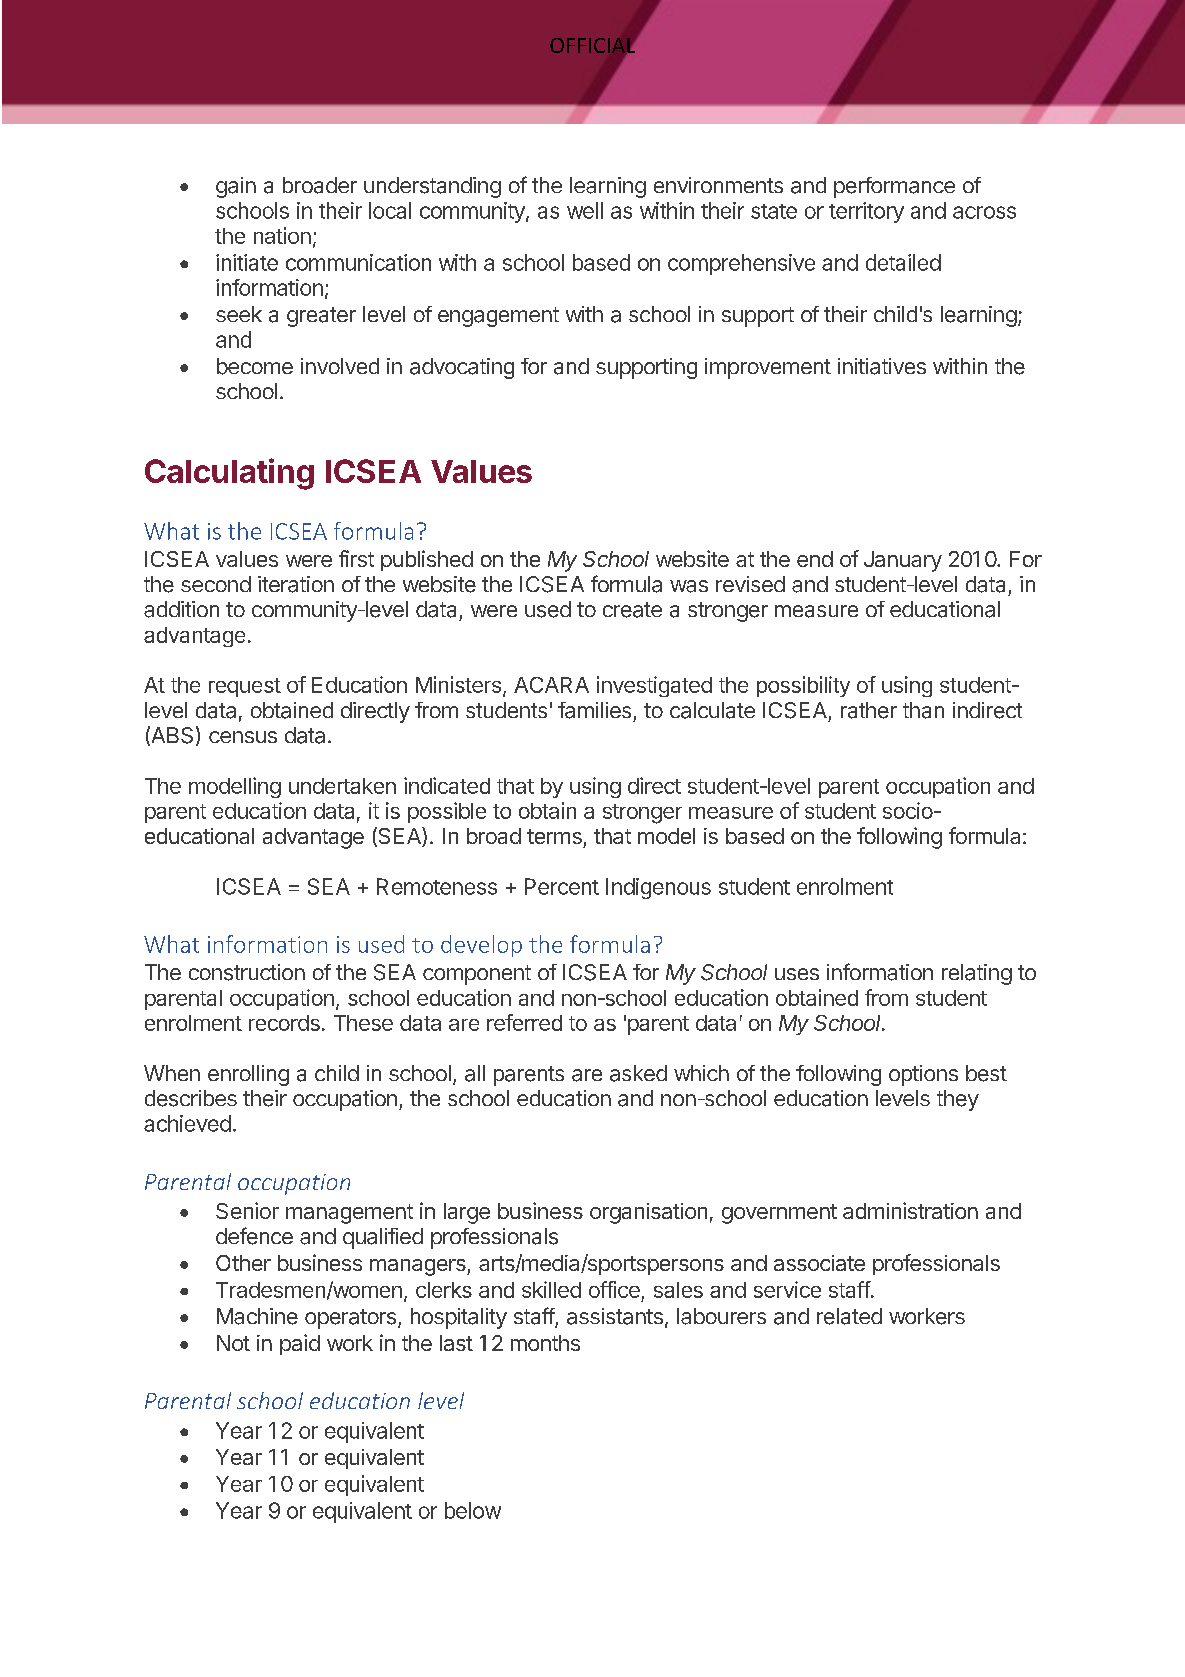 The height and width of the screenshot is (1677, 1185). Describe the element at coordinates (866, 212) in the screenshot. I see `territory` at that location.
